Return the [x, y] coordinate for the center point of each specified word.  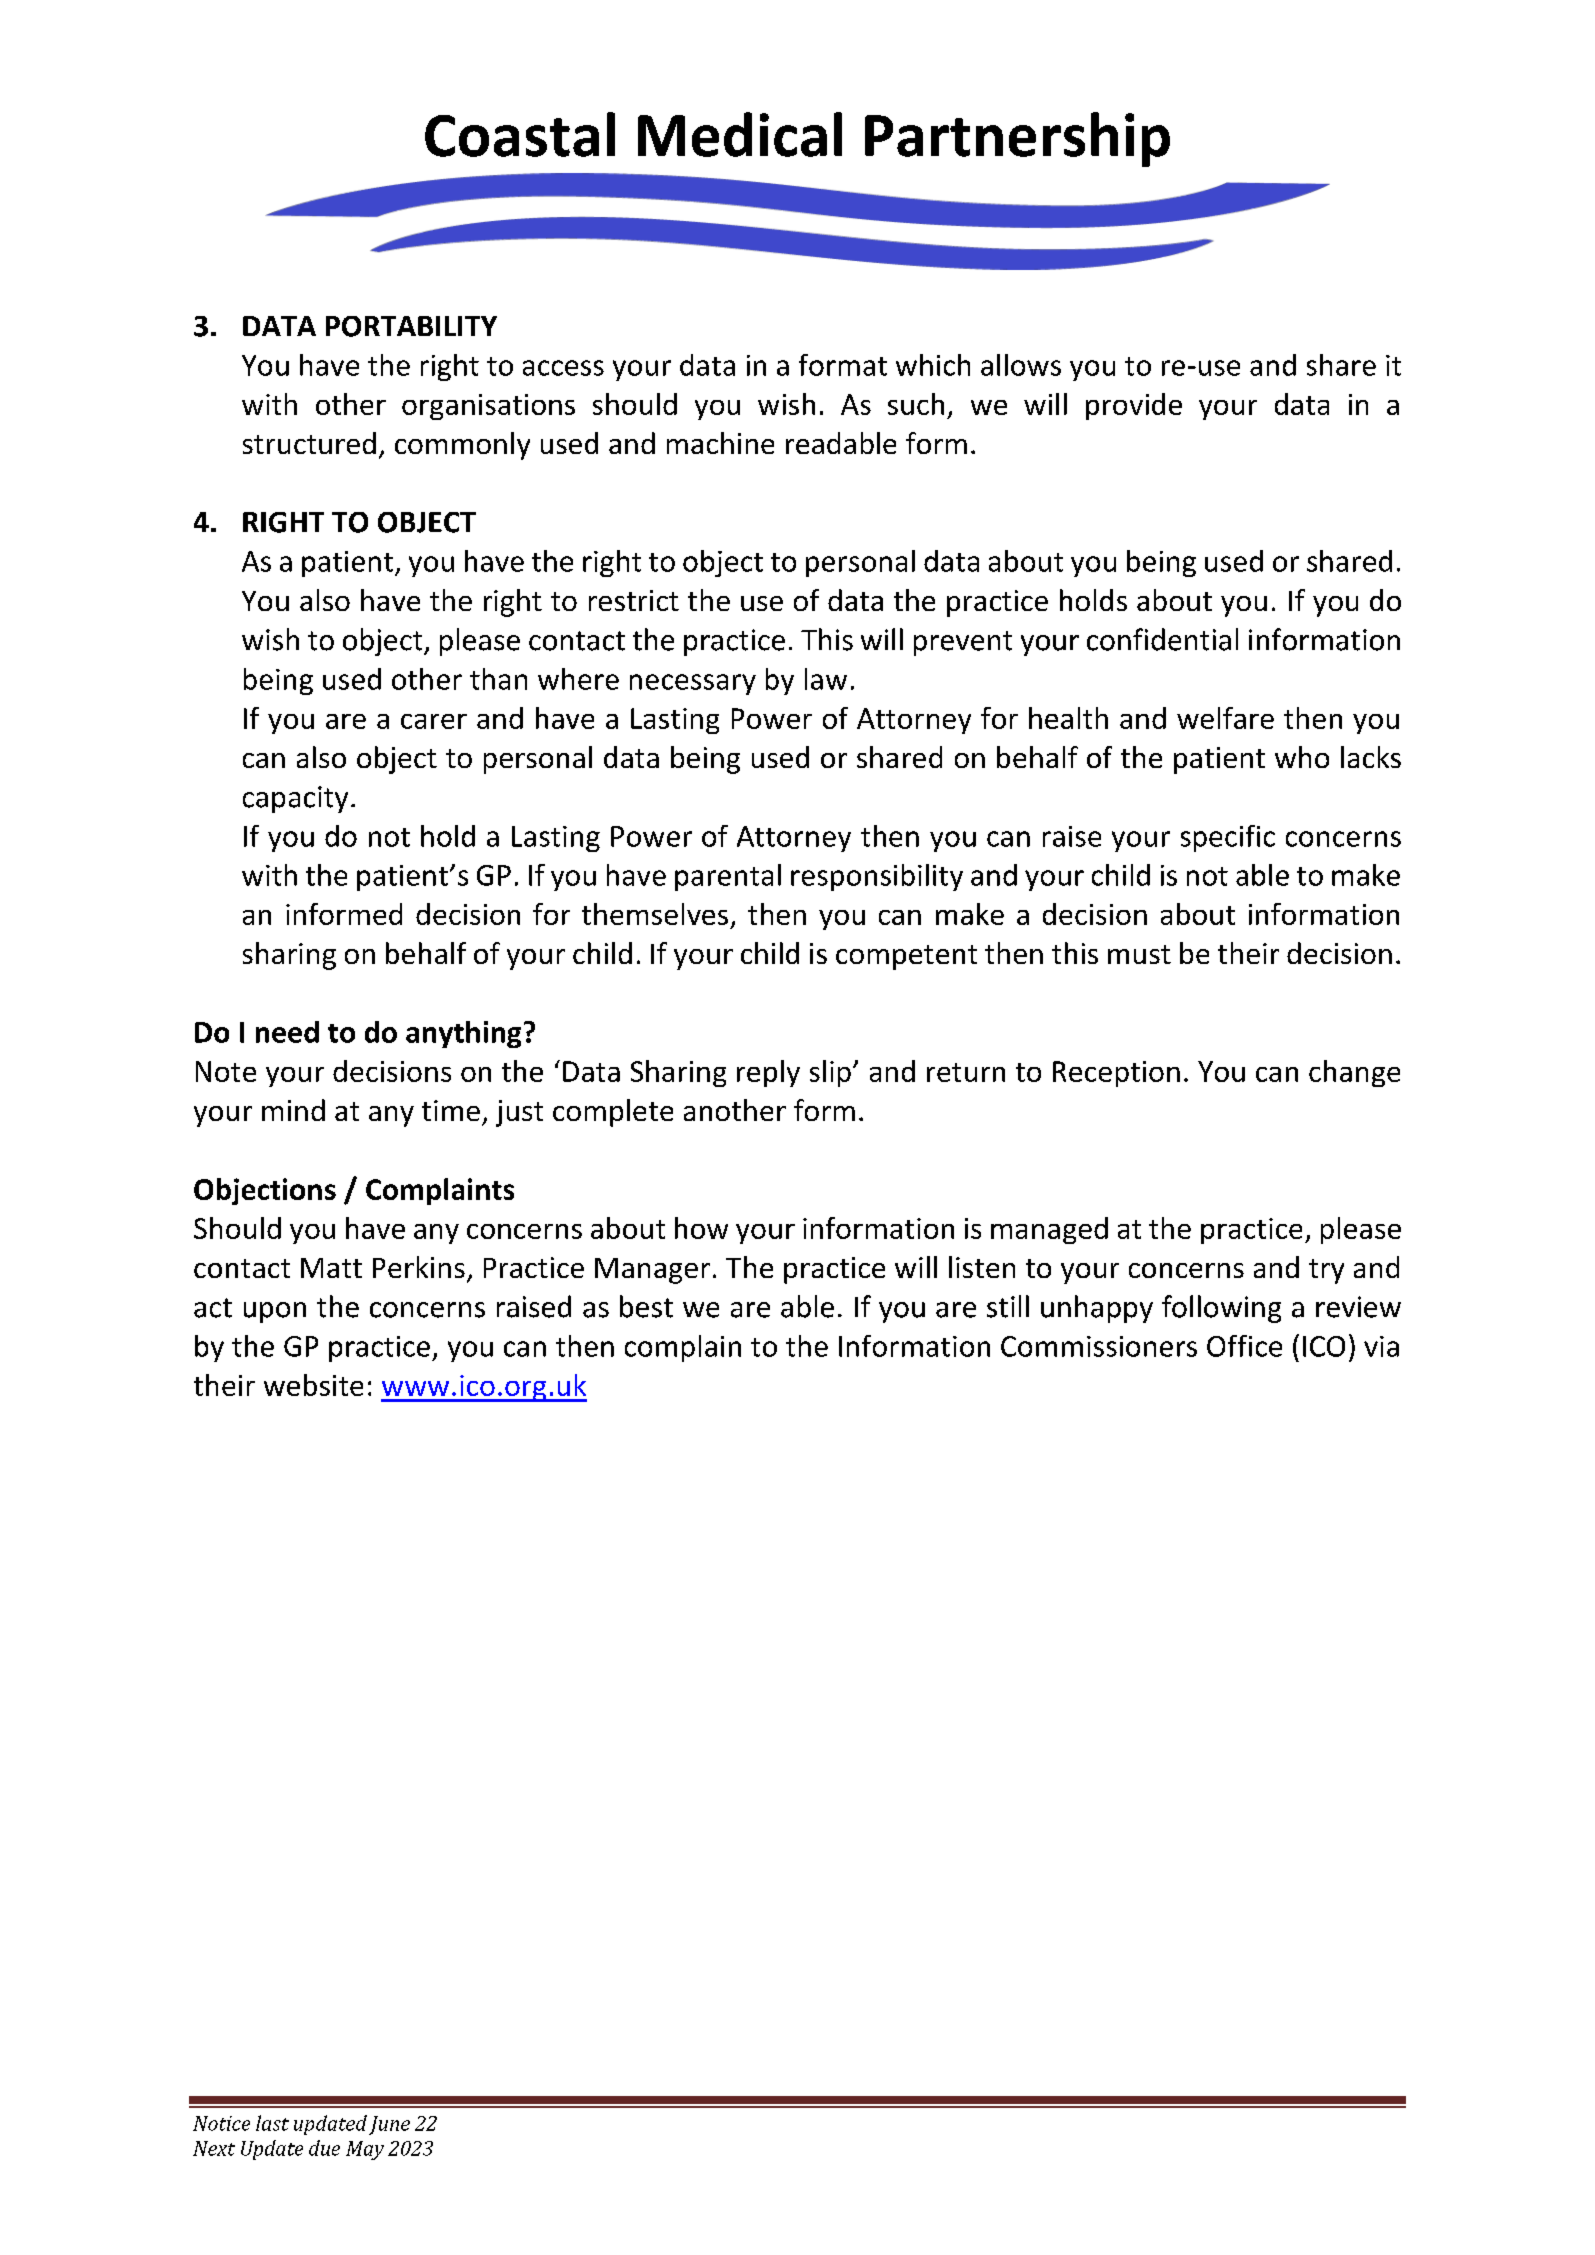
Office [1244, 1346]
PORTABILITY [411, 326]
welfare [1225, 718]
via [1381, 1346]
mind [293, 1110]
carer [434, 721]
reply [768, 1073]
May [365, 2150]
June [389, 2125]
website [313, 1385]
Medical [740, 134]
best [646, 1306]
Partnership [1017, 139]
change [1354, 1073]
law [826, 679]
